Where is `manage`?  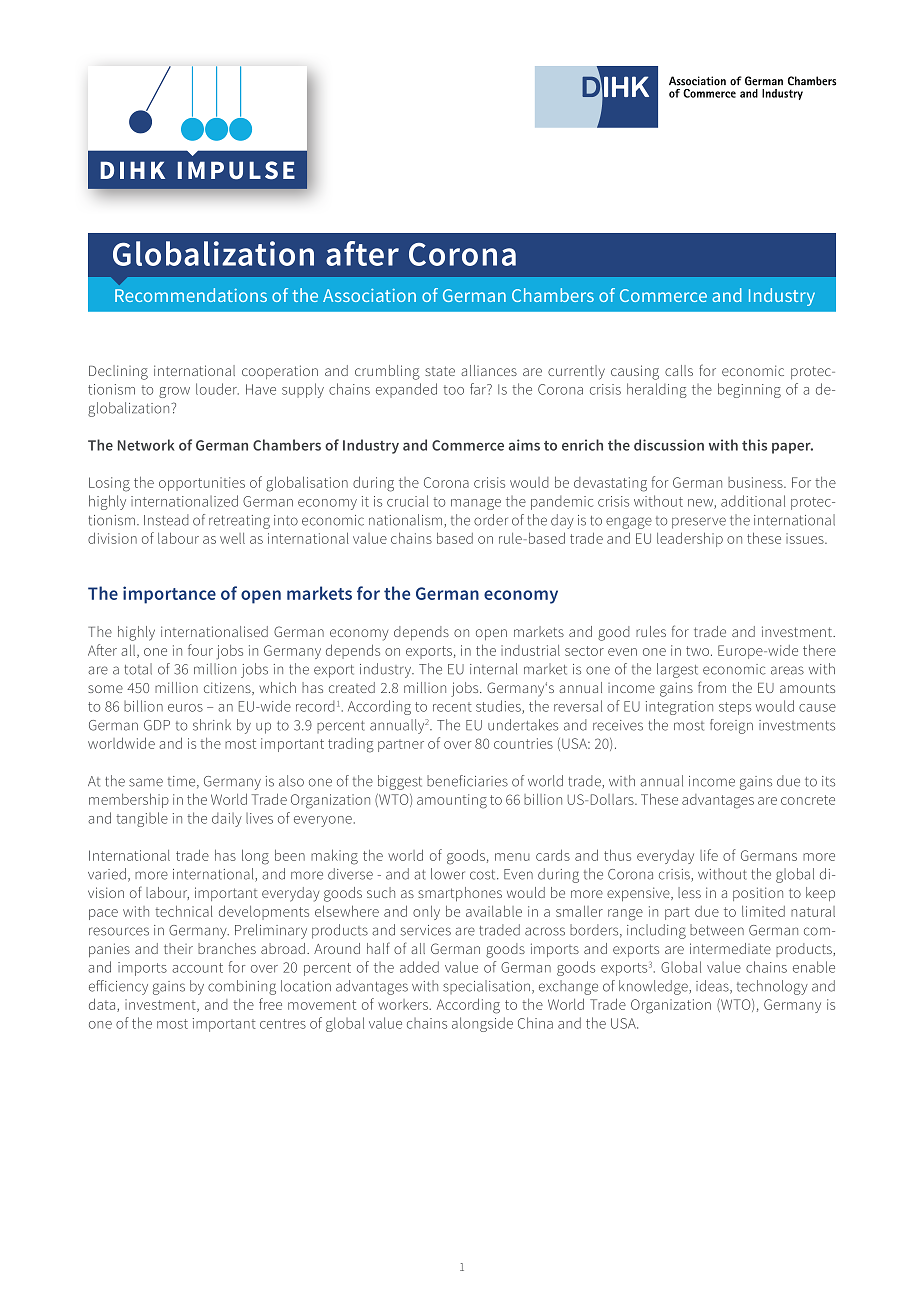 manage is located at coordinates (476, 504).
